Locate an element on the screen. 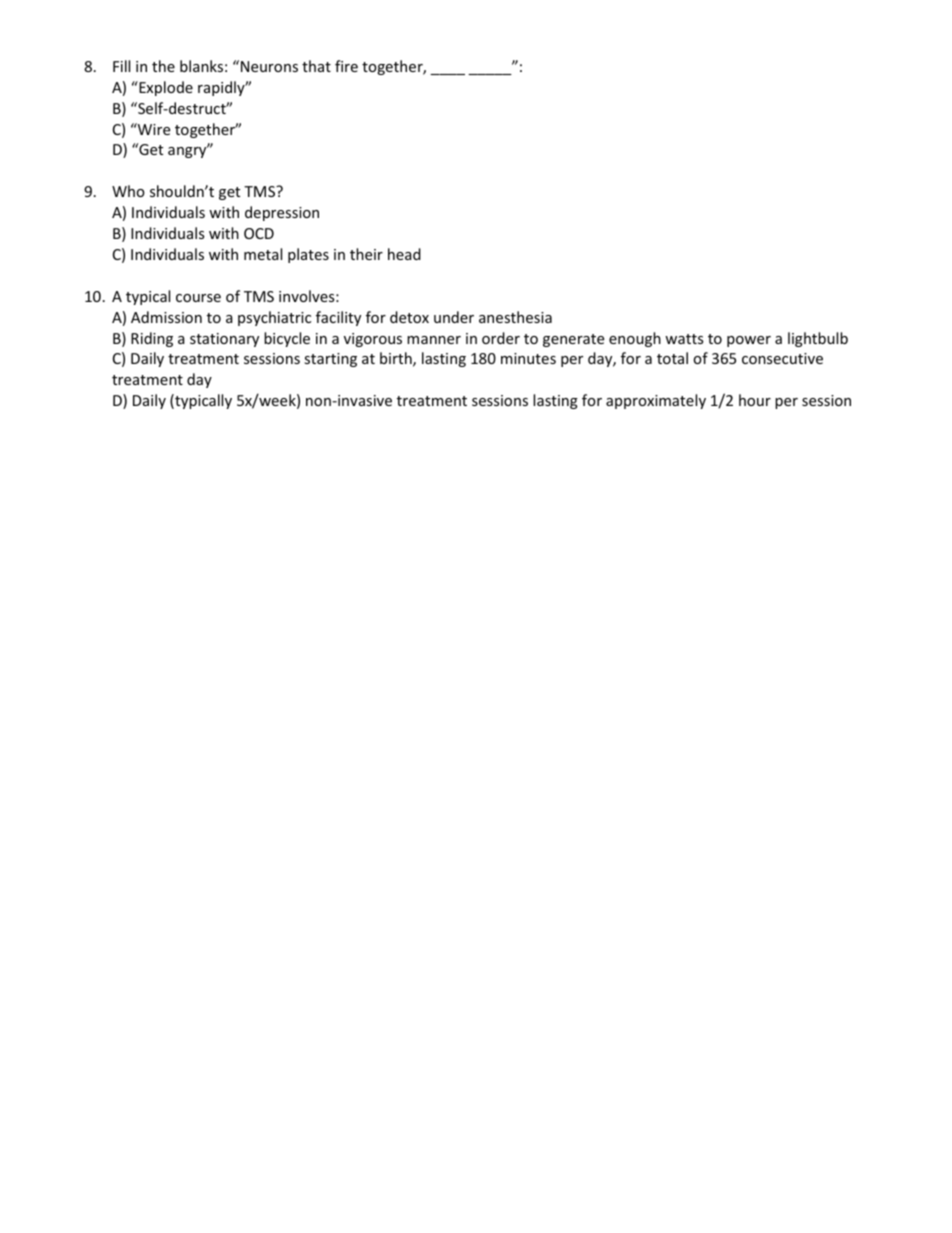  Explode is located at coordinates (165, 88).
